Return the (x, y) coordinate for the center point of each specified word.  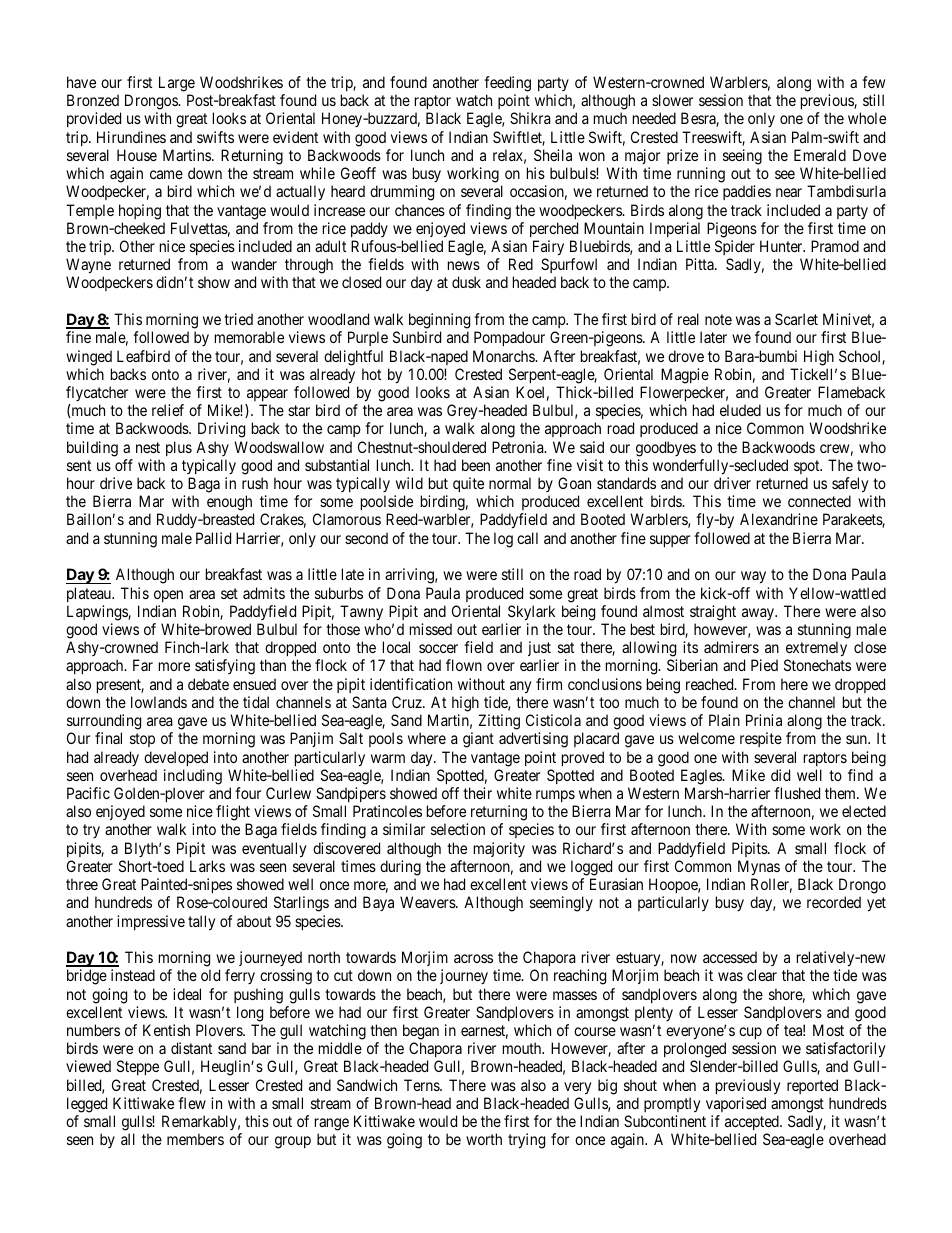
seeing (742, 157)
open (168, 596)
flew (192, 1103)
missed (431, 629)
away (759, 614)
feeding (507, 84)
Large (177, 84)
